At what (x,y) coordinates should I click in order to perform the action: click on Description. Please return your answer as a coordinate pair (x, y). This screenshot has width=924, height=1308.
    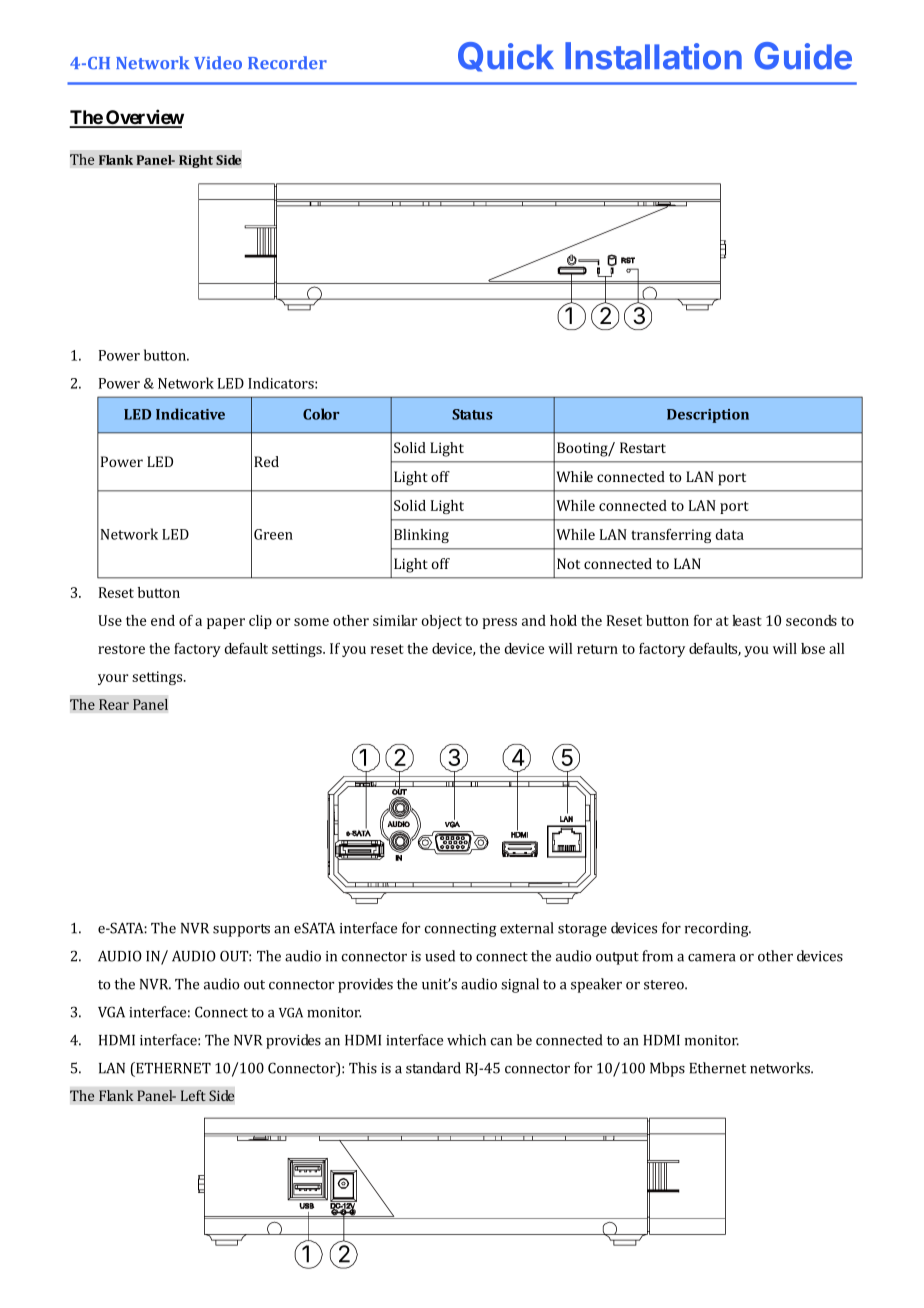
    Looking at the image, I should click on (708, 416).
